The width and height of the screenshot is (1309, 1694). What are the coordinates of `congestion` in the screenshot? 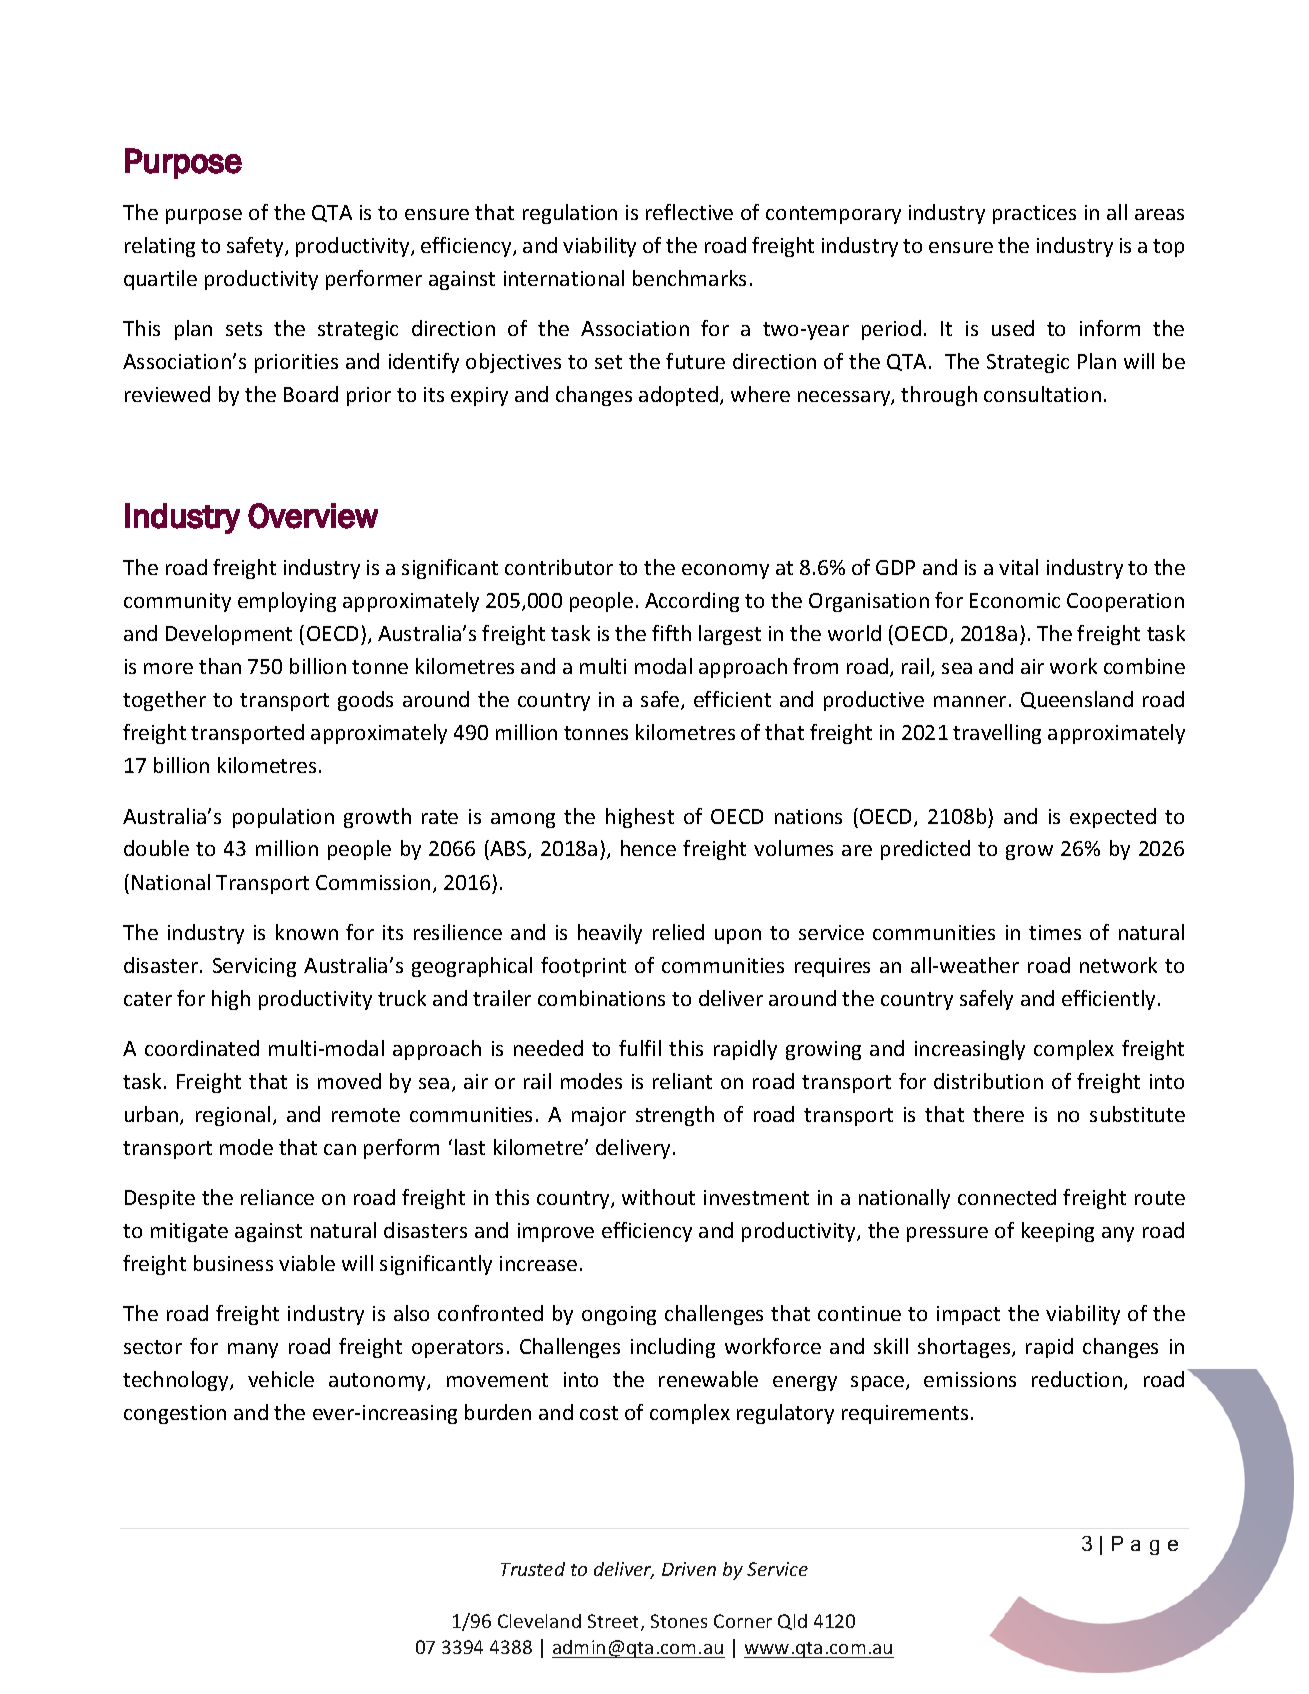 It's located at (175, 1414).
